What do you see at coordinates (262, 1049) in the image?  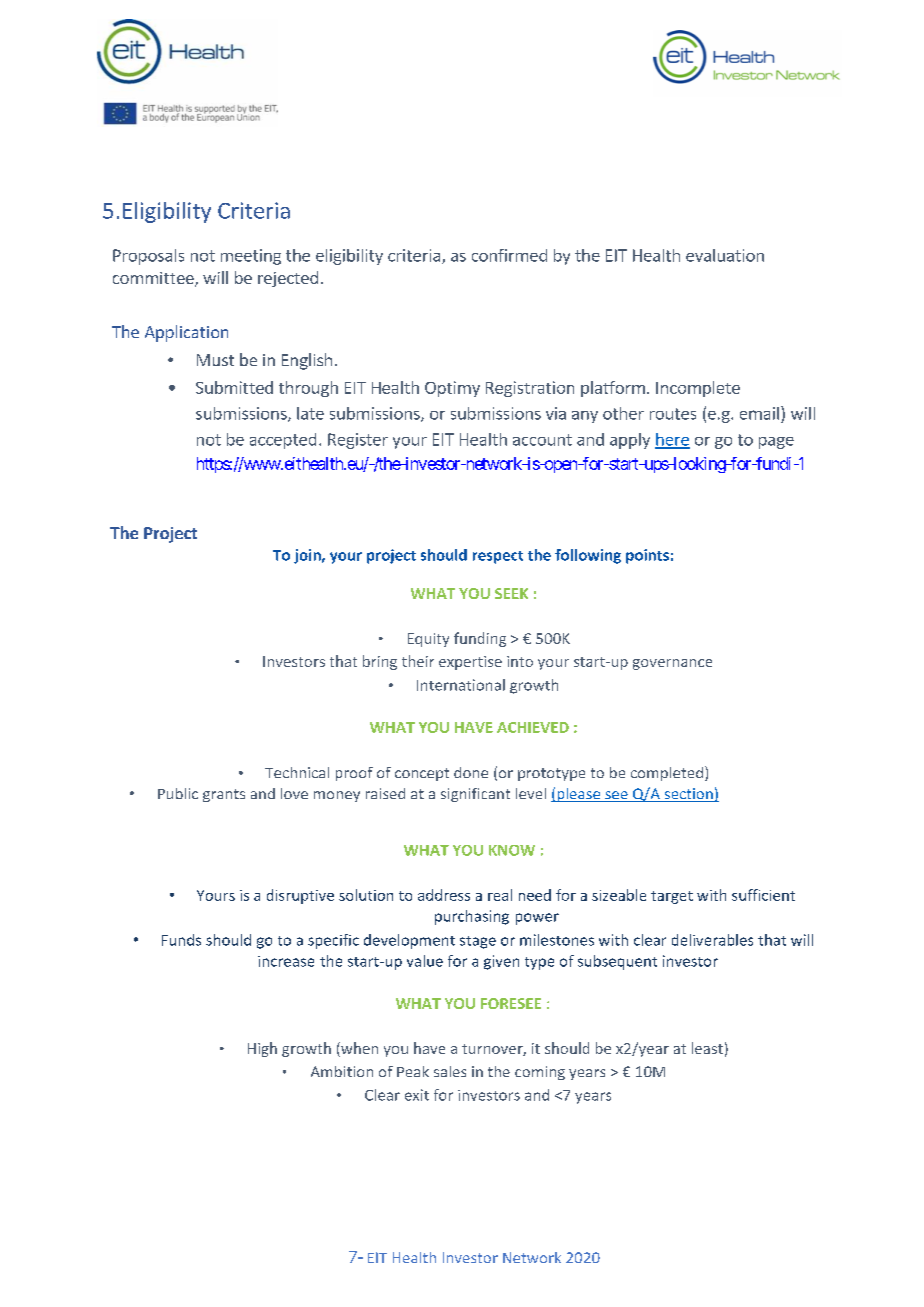 I see `High` at bounding box center [262, 1049].
